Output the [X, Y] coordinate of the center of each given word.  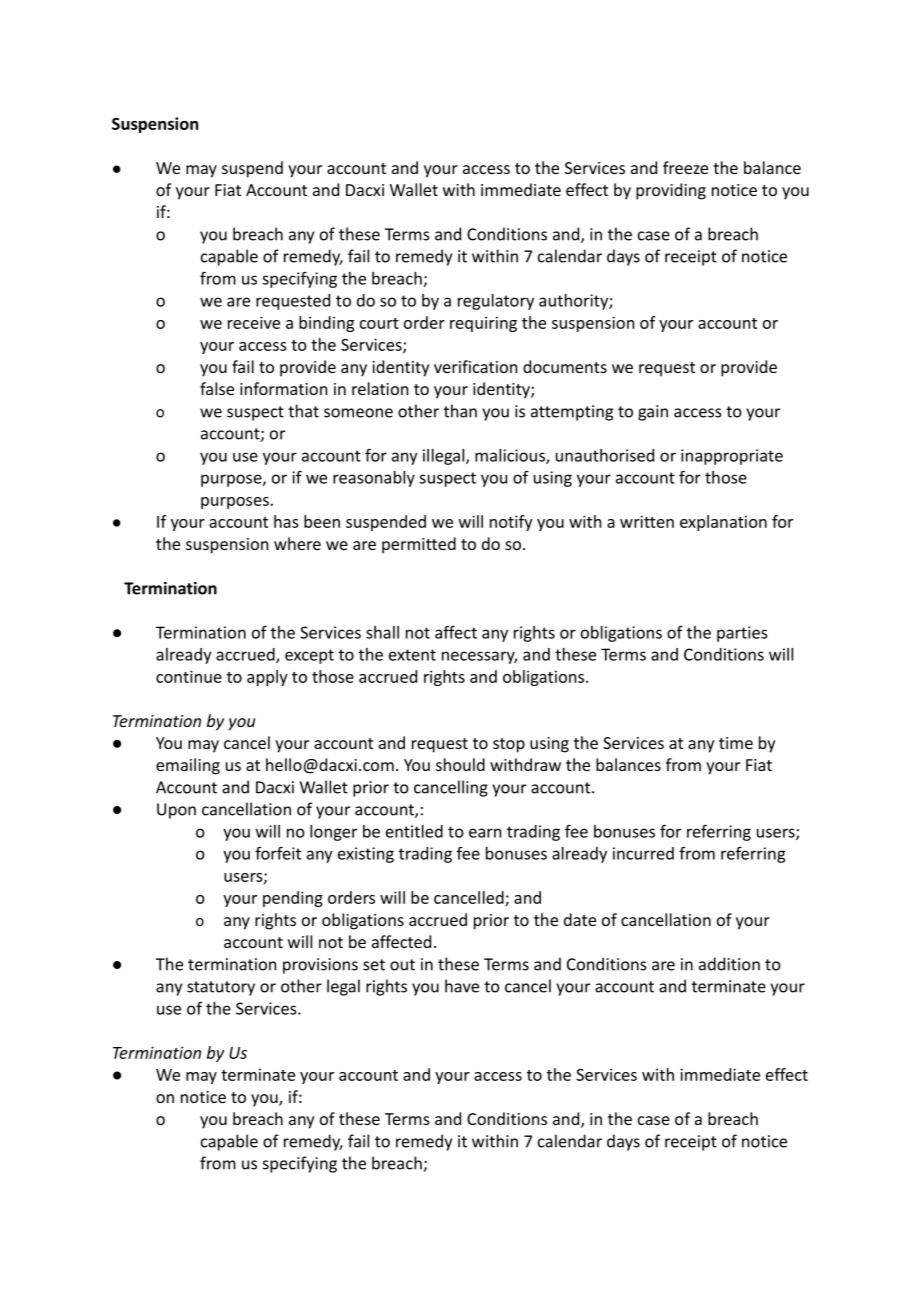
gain [653, 413]
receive [254, 322]
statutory [221, 988]
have [462, 986]
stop [509, 745]
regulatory [496, 302]
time [736, 743]
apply [267, 678]
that [303, 411]
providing [671, 191]
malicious [511, 456]
